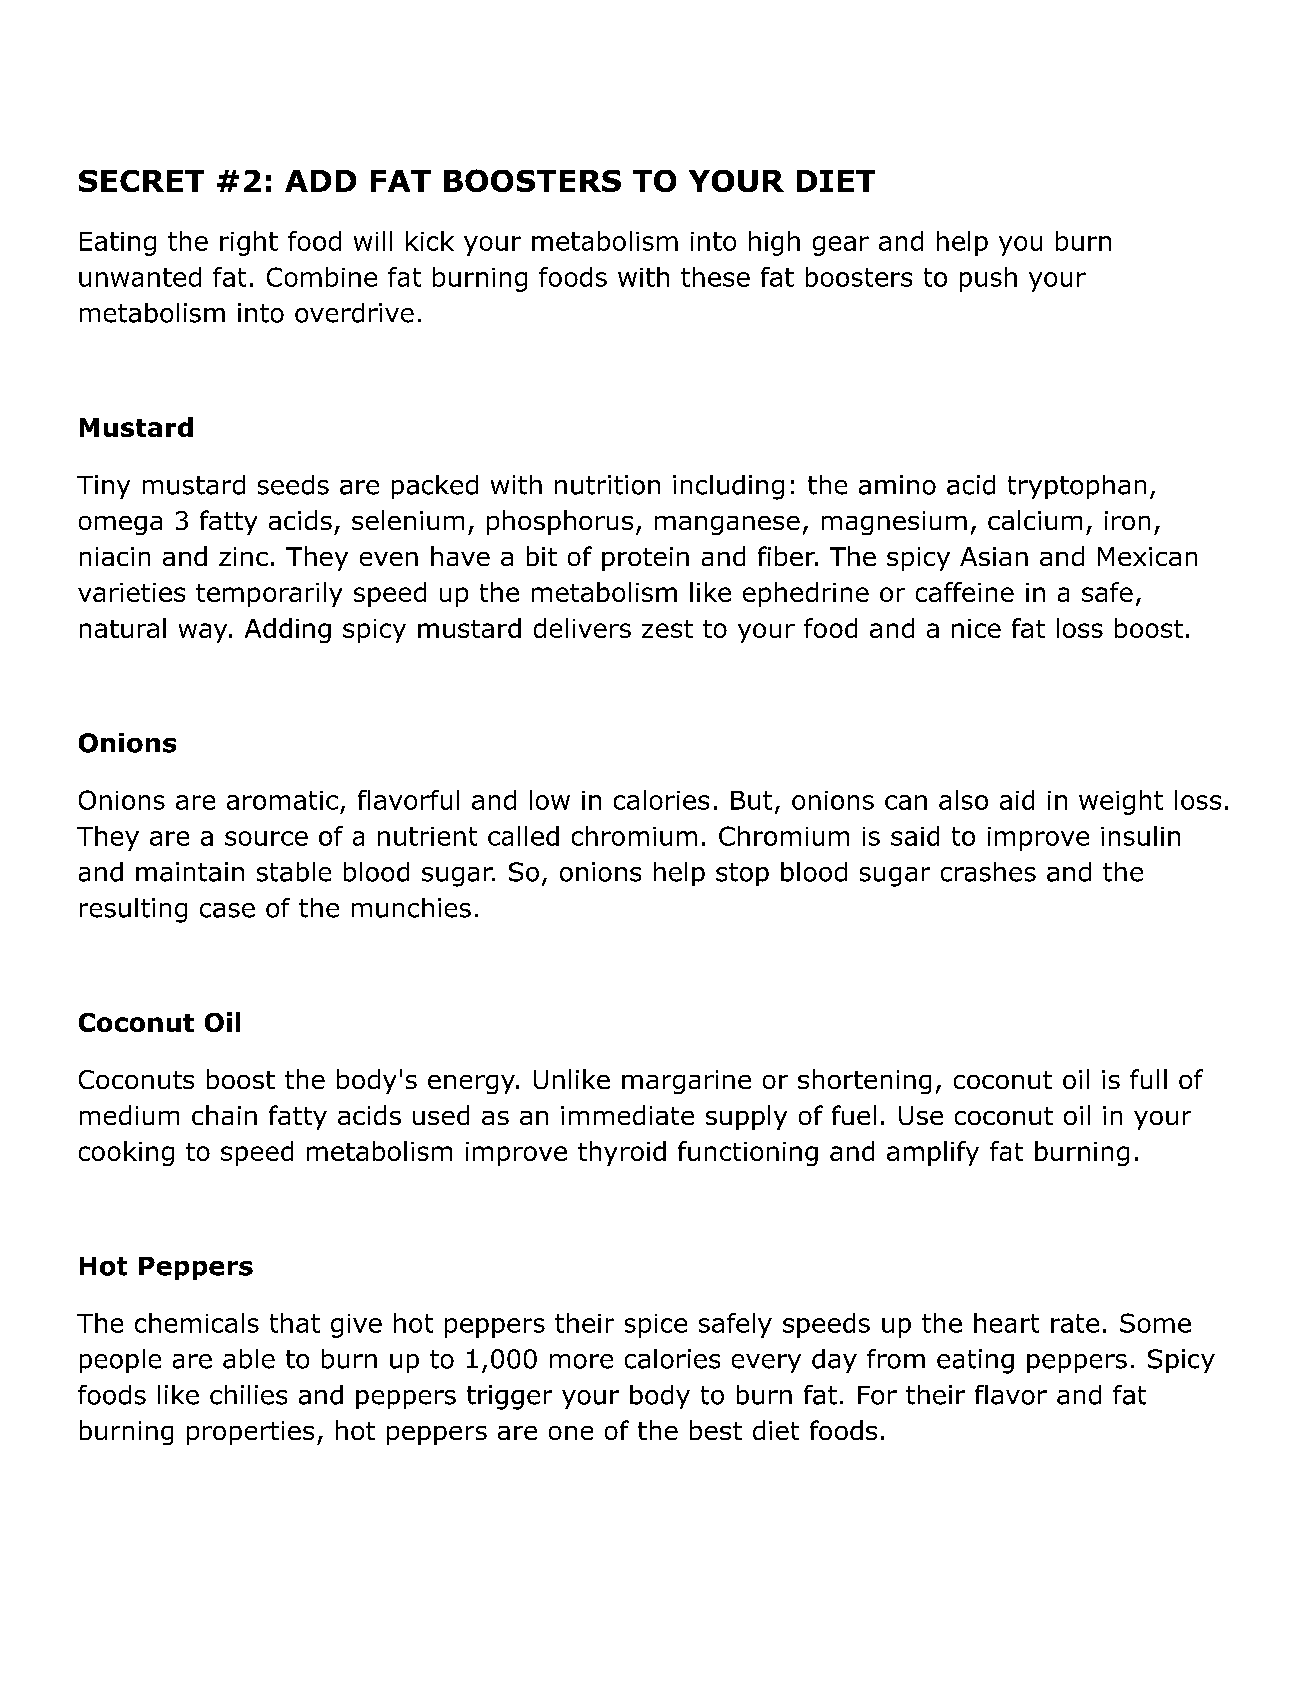 The height and width of the screenshot is (1696, 1310). I want to click on nice, so click(976, 628).
